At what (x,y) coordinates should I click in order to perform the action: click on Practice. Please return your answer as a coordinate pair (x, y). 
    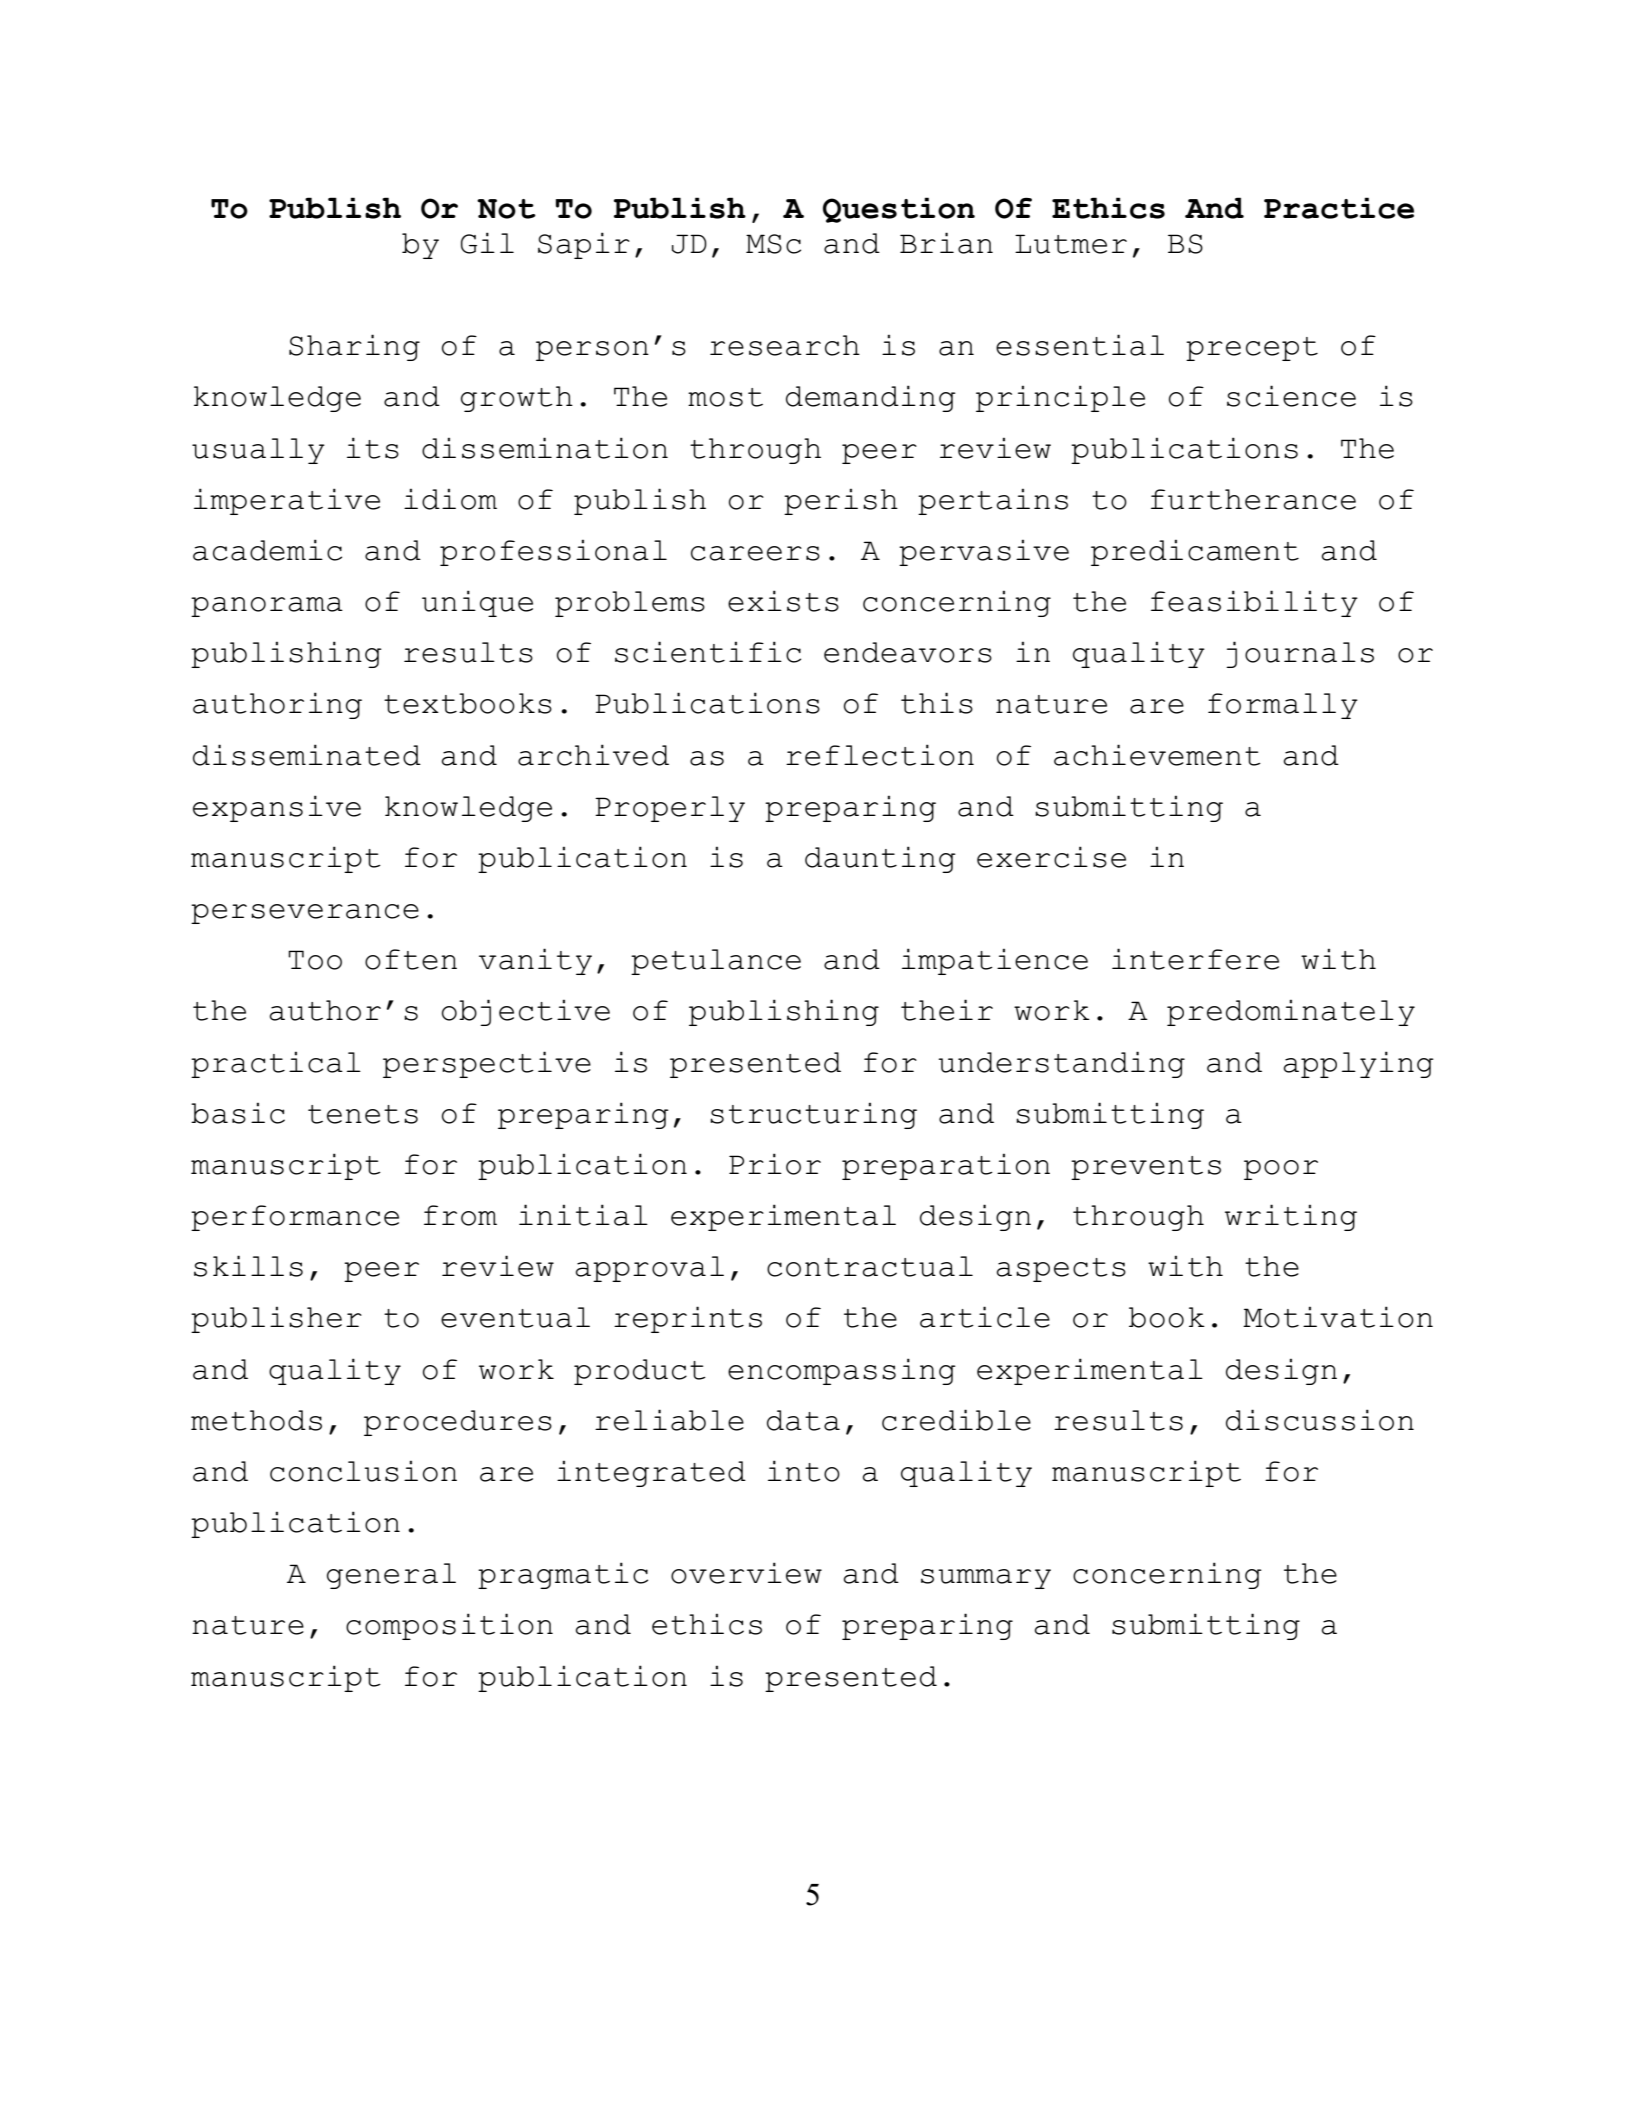
    Looking at the image, I should click on (1339, 208).
